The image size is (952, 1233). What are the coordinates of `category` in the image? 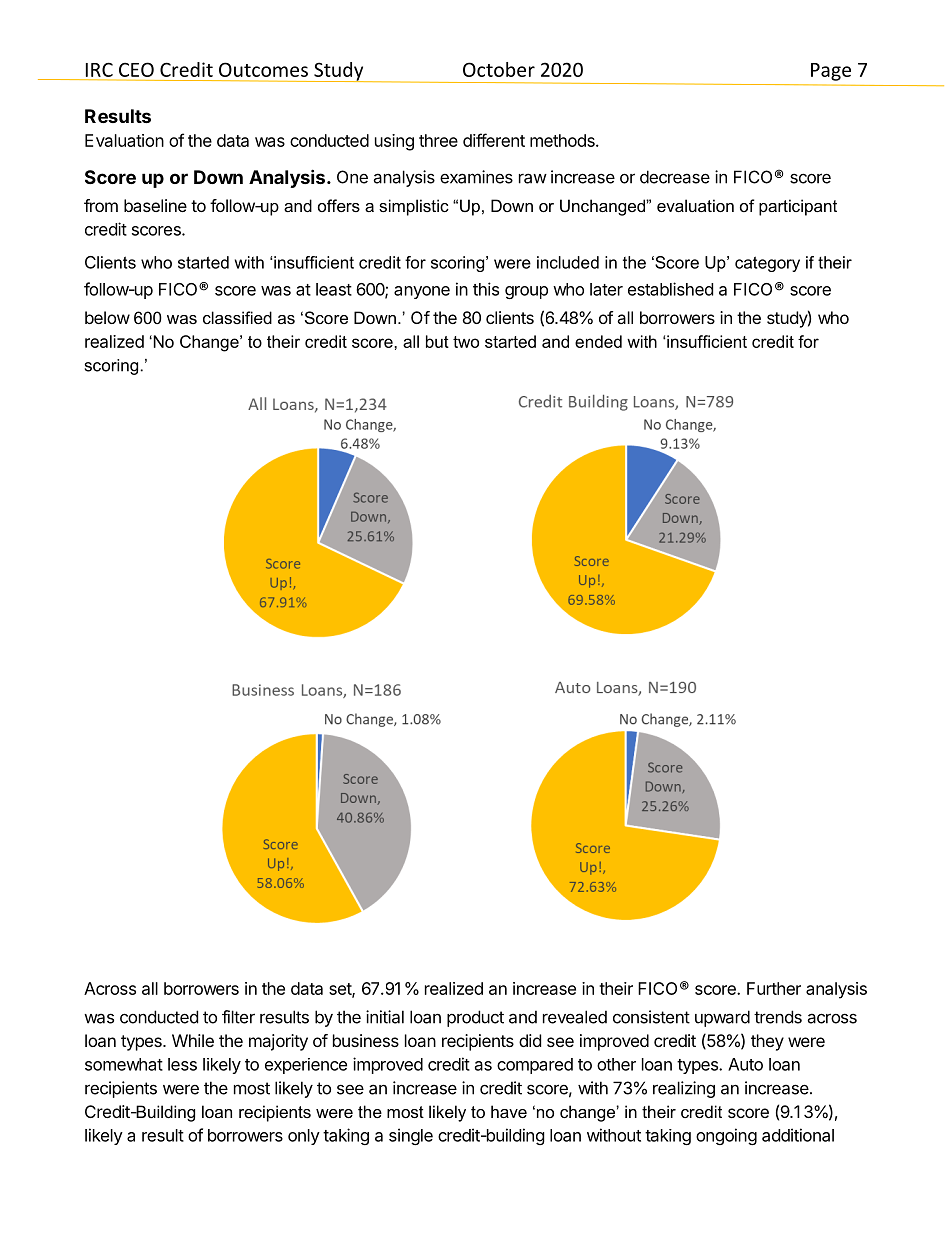 It's located at (767, 264).
